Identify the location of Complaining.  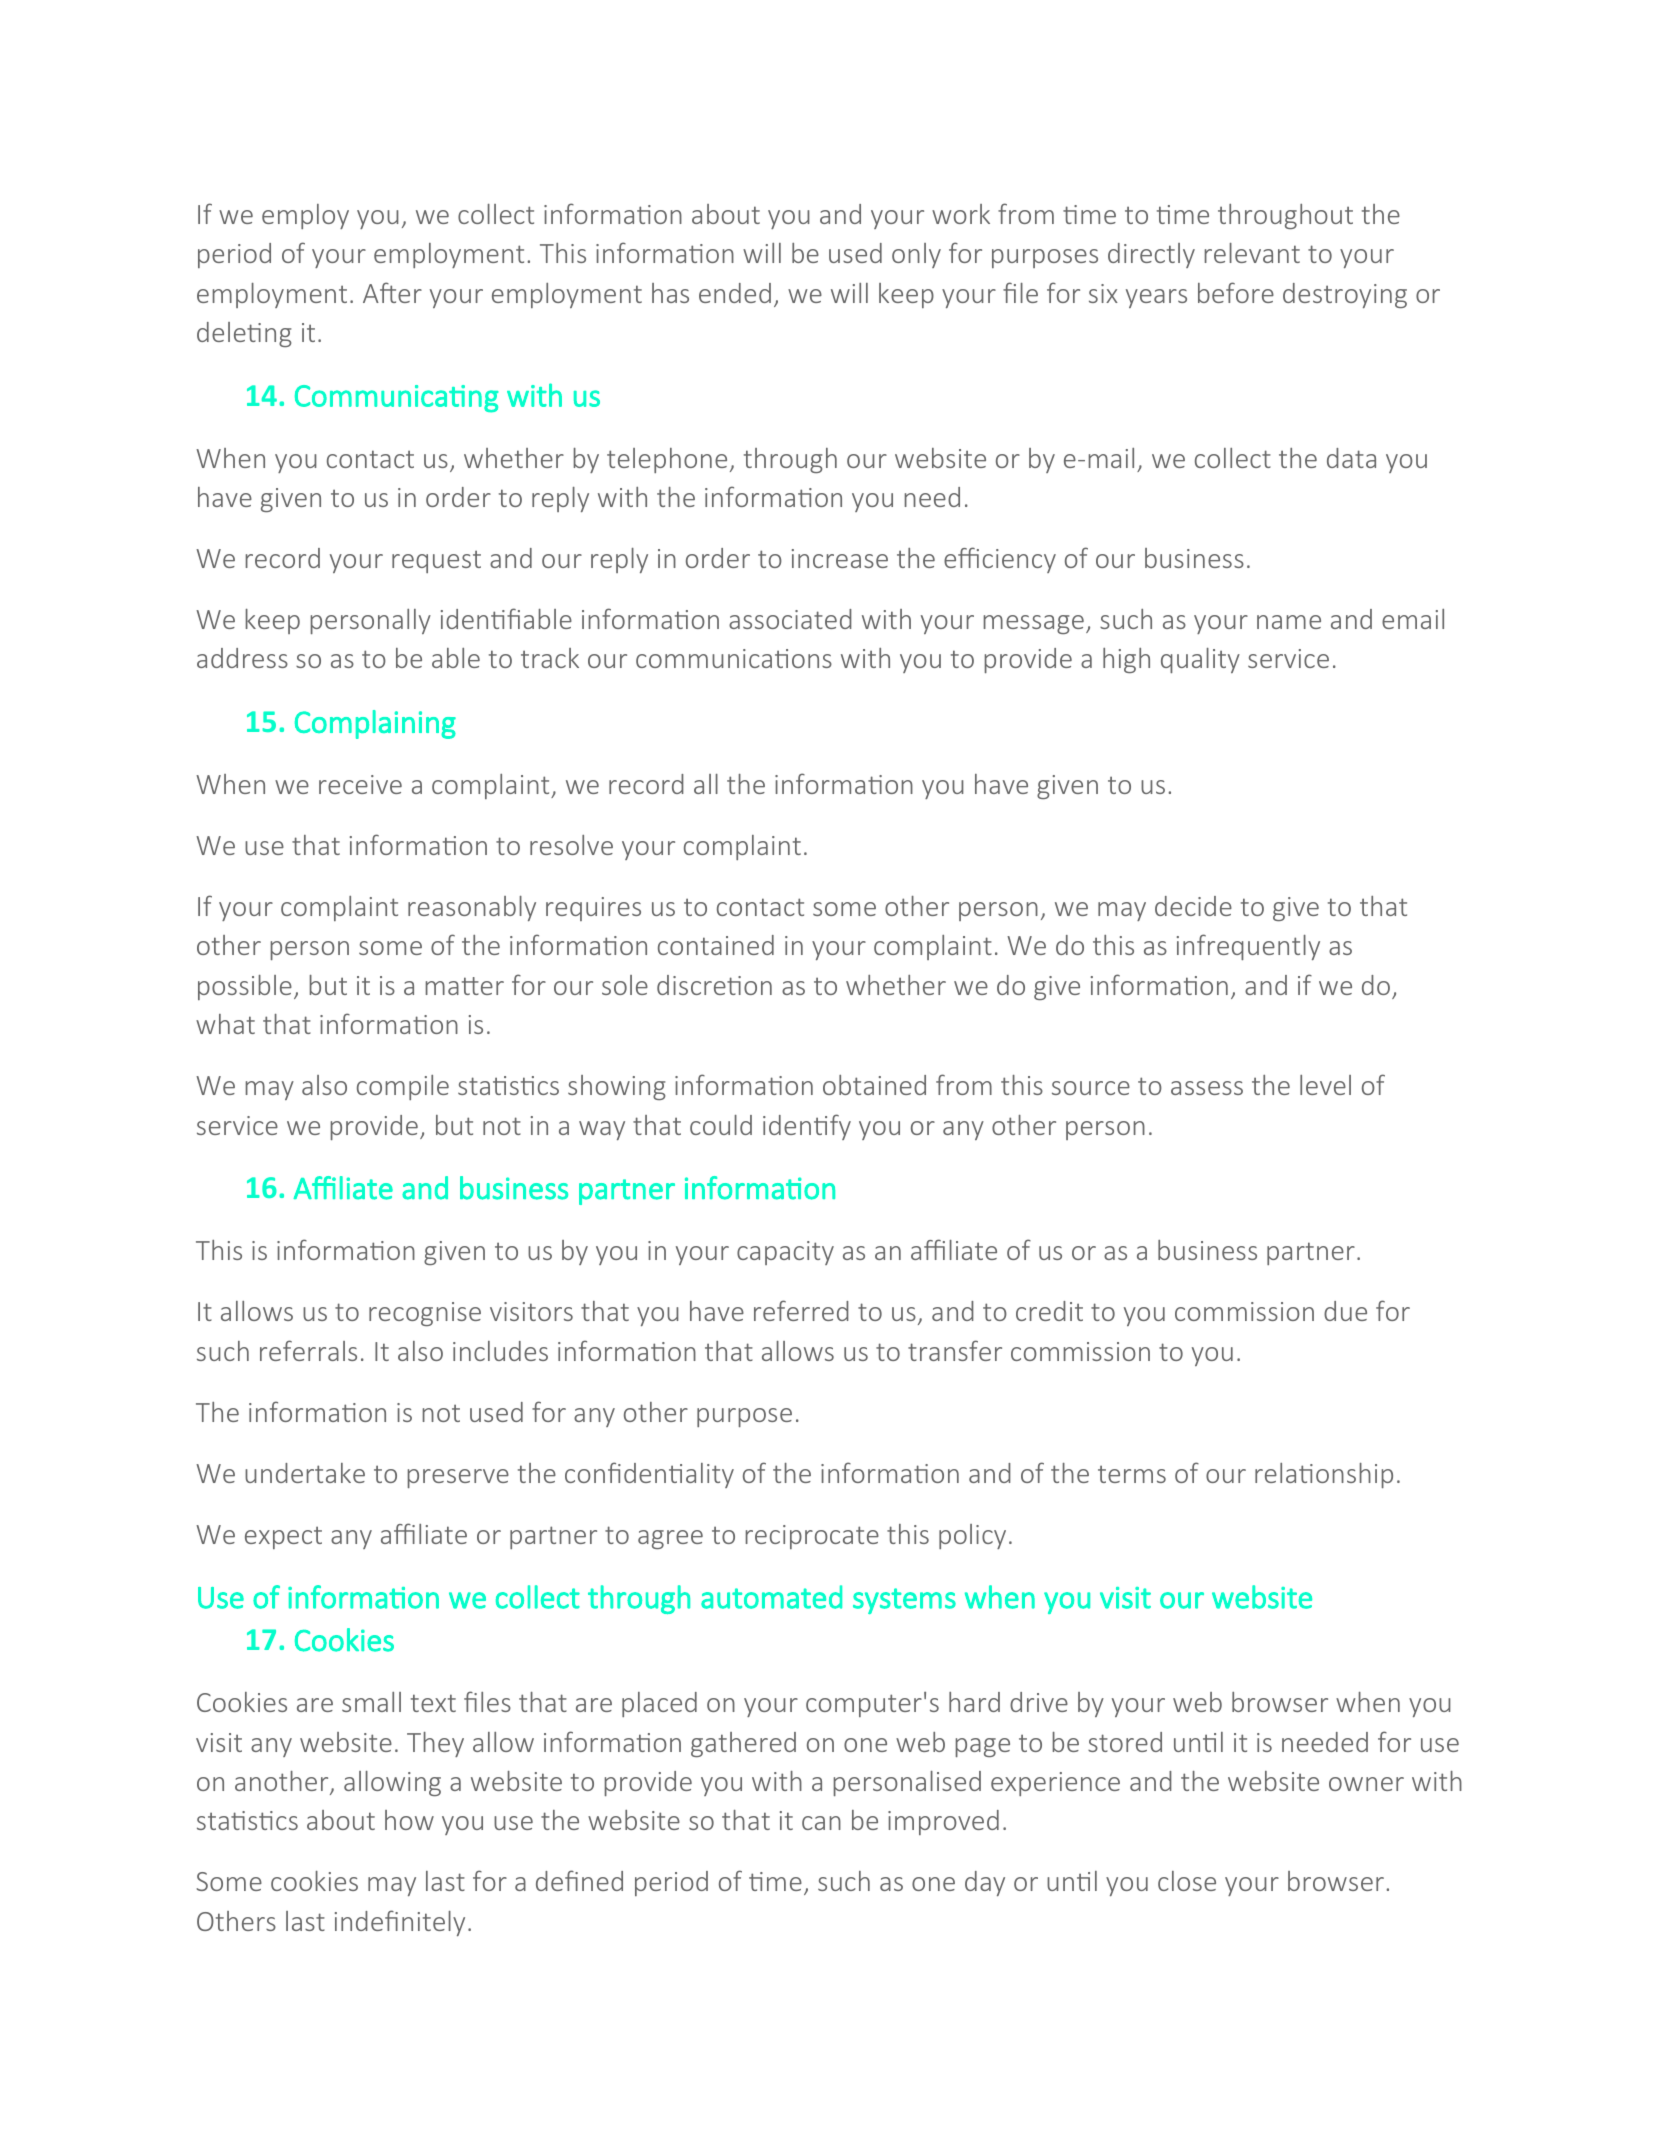
(375, 724).
